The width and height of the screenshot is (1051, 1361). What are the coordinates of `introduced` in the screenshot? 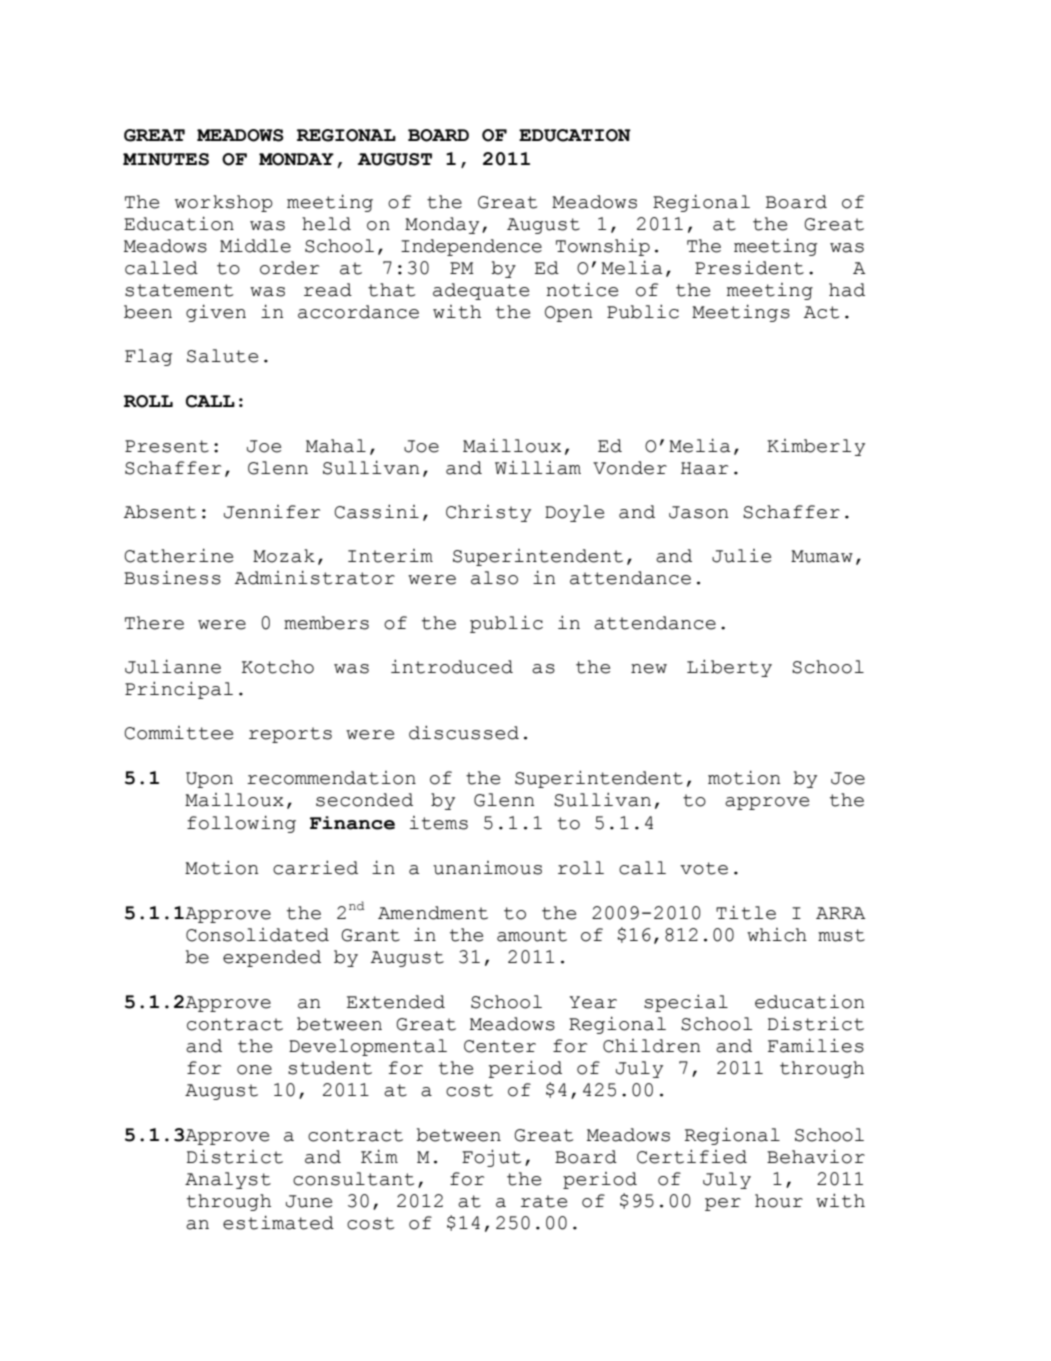 It's located at (452, 667).
